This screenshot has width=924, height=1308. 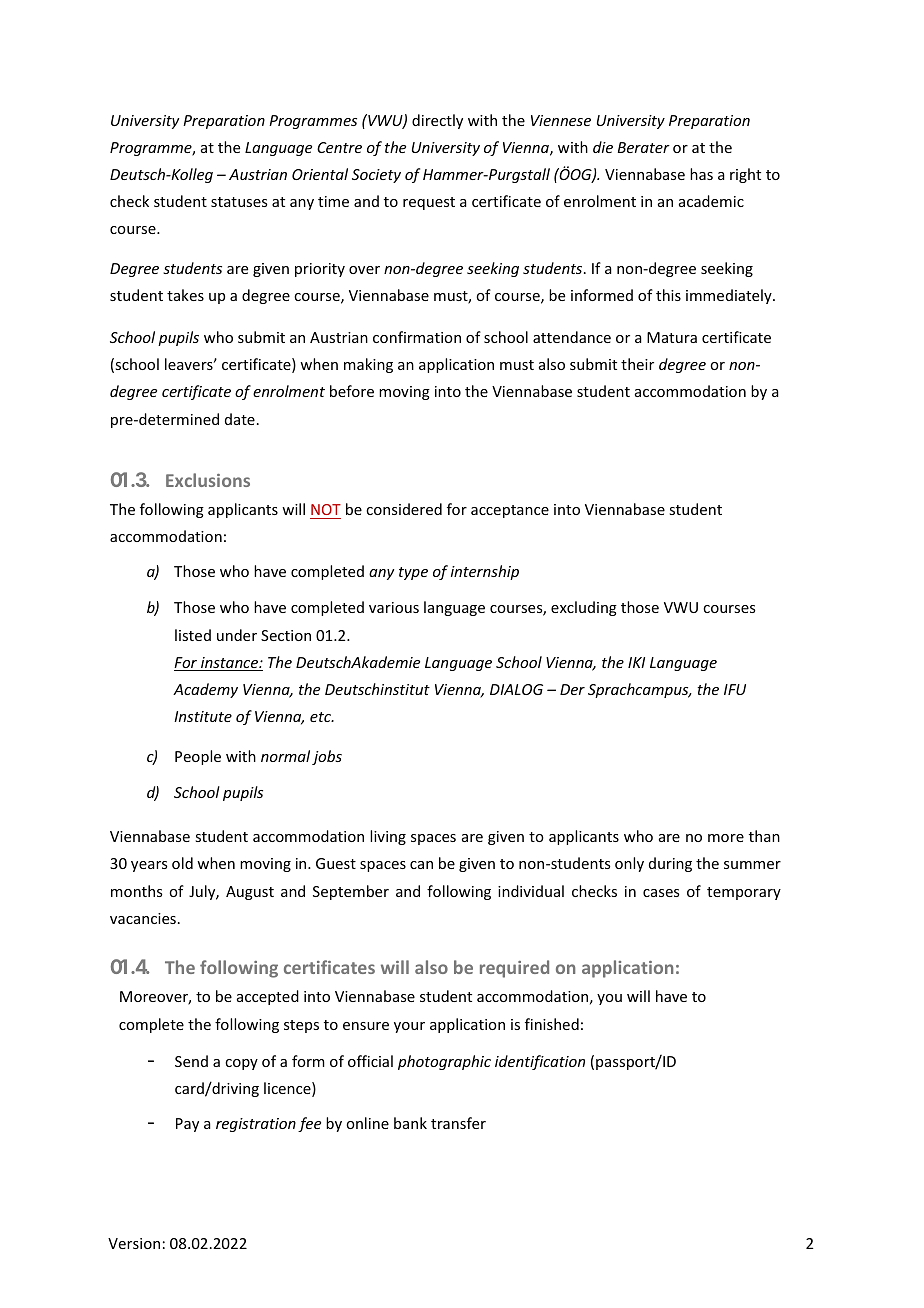 What do you see at coordinates (514, 969) in the screenshot?
I see `required` at bounding box center [514, 969].
